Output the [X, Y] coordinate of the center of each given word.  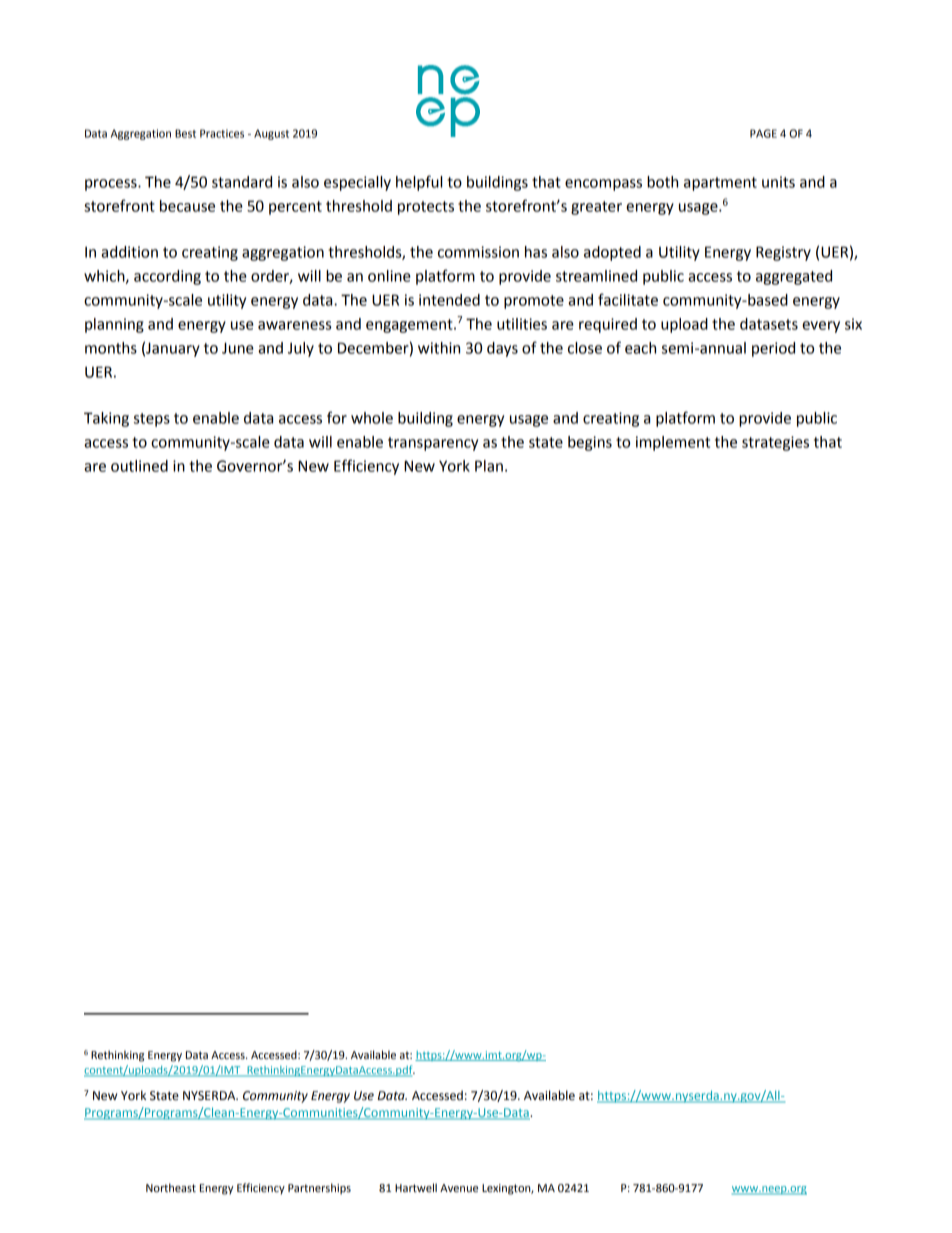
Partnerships [319, 1189]
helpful [419, 183]
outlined [139, 466]
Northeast [171, 1187]
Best [185, 133]
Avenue [459, 1188]
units [778, 182]
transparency [433, 444]
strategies [775, 443]
